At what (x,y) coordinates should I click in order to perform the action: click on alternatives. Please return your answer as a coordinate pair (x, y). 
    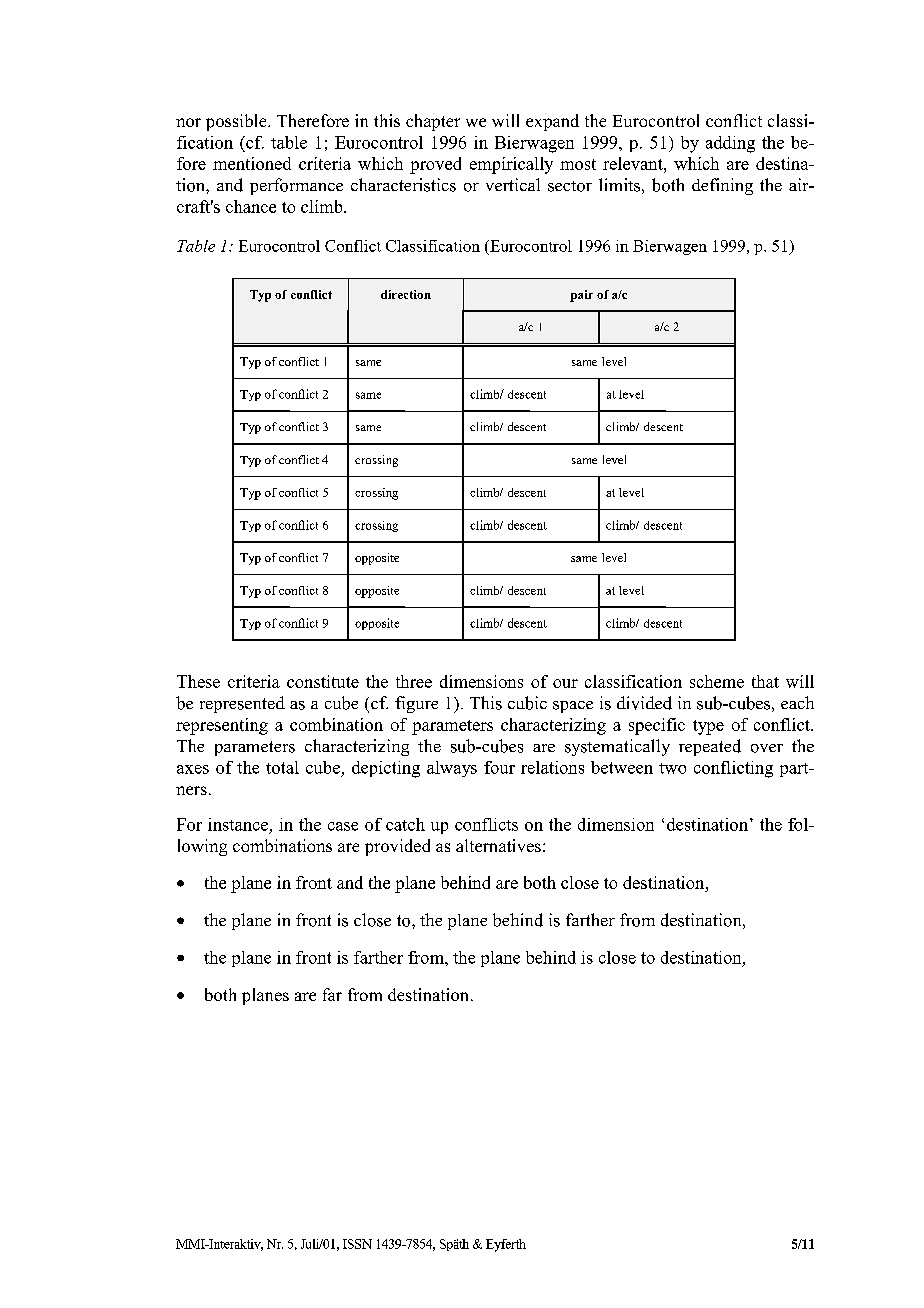
    Looking at the image, I should click on (498, 845).
